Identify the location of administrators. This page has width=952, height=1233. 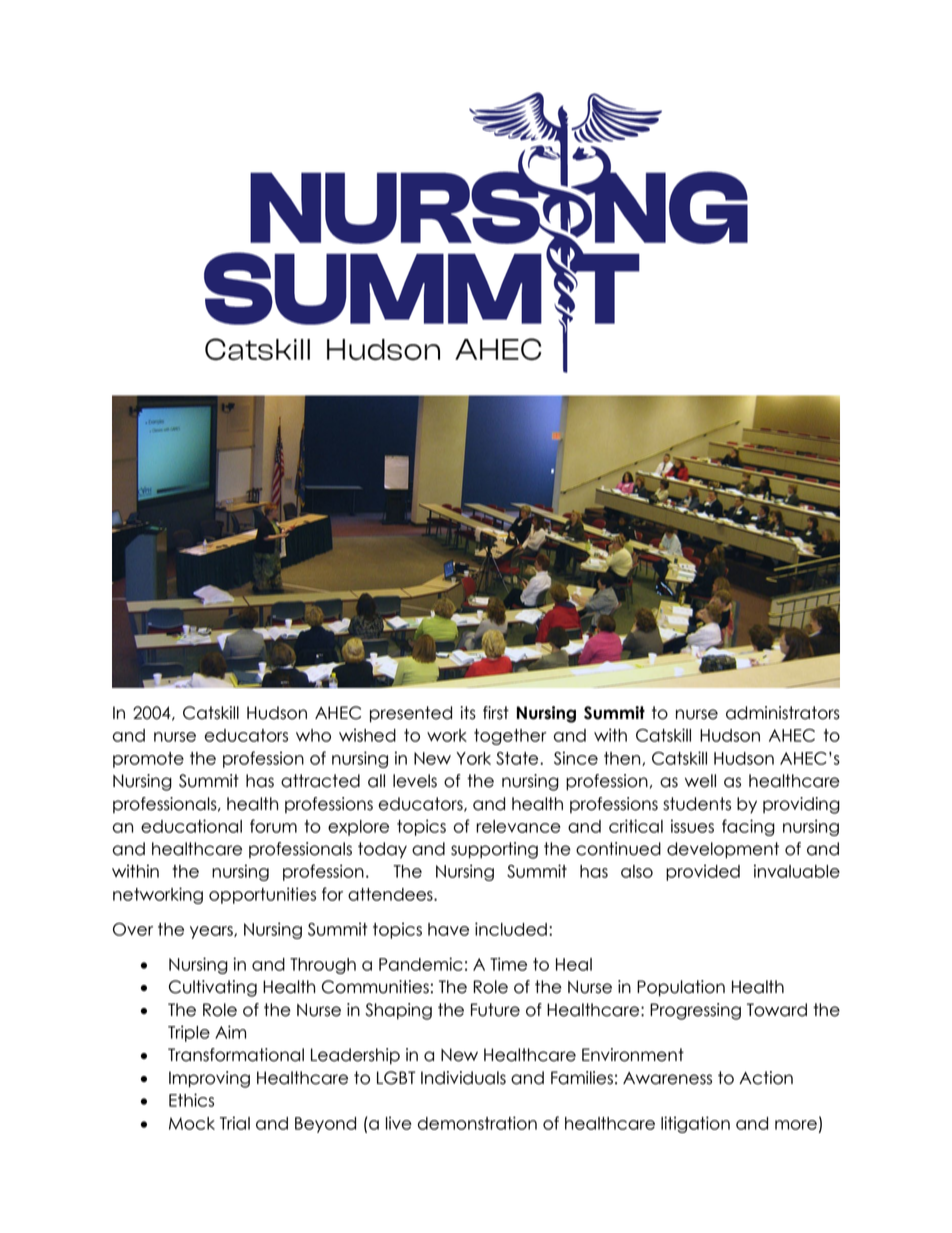
(783, 713).
